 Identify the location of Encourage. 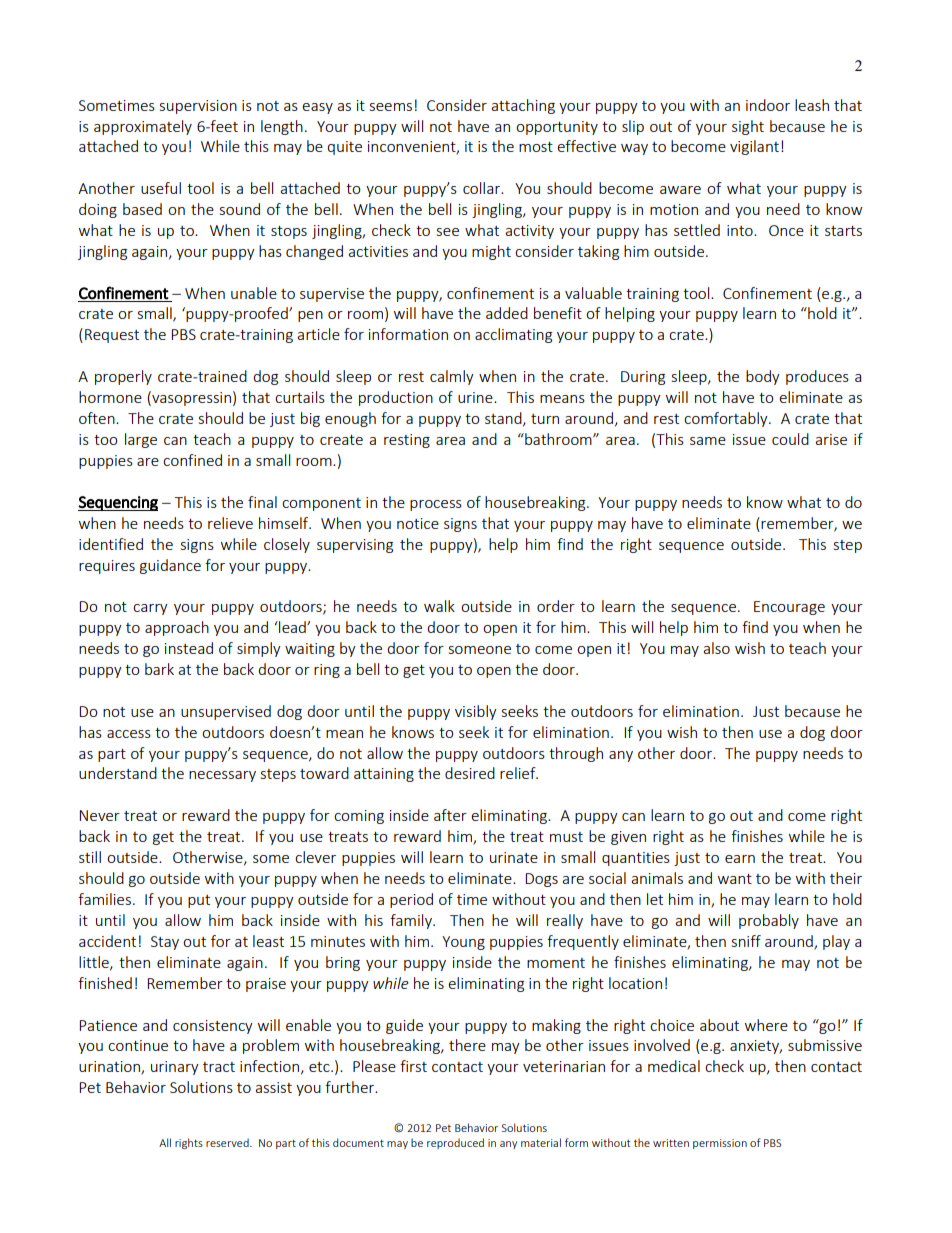
(789, 608).
